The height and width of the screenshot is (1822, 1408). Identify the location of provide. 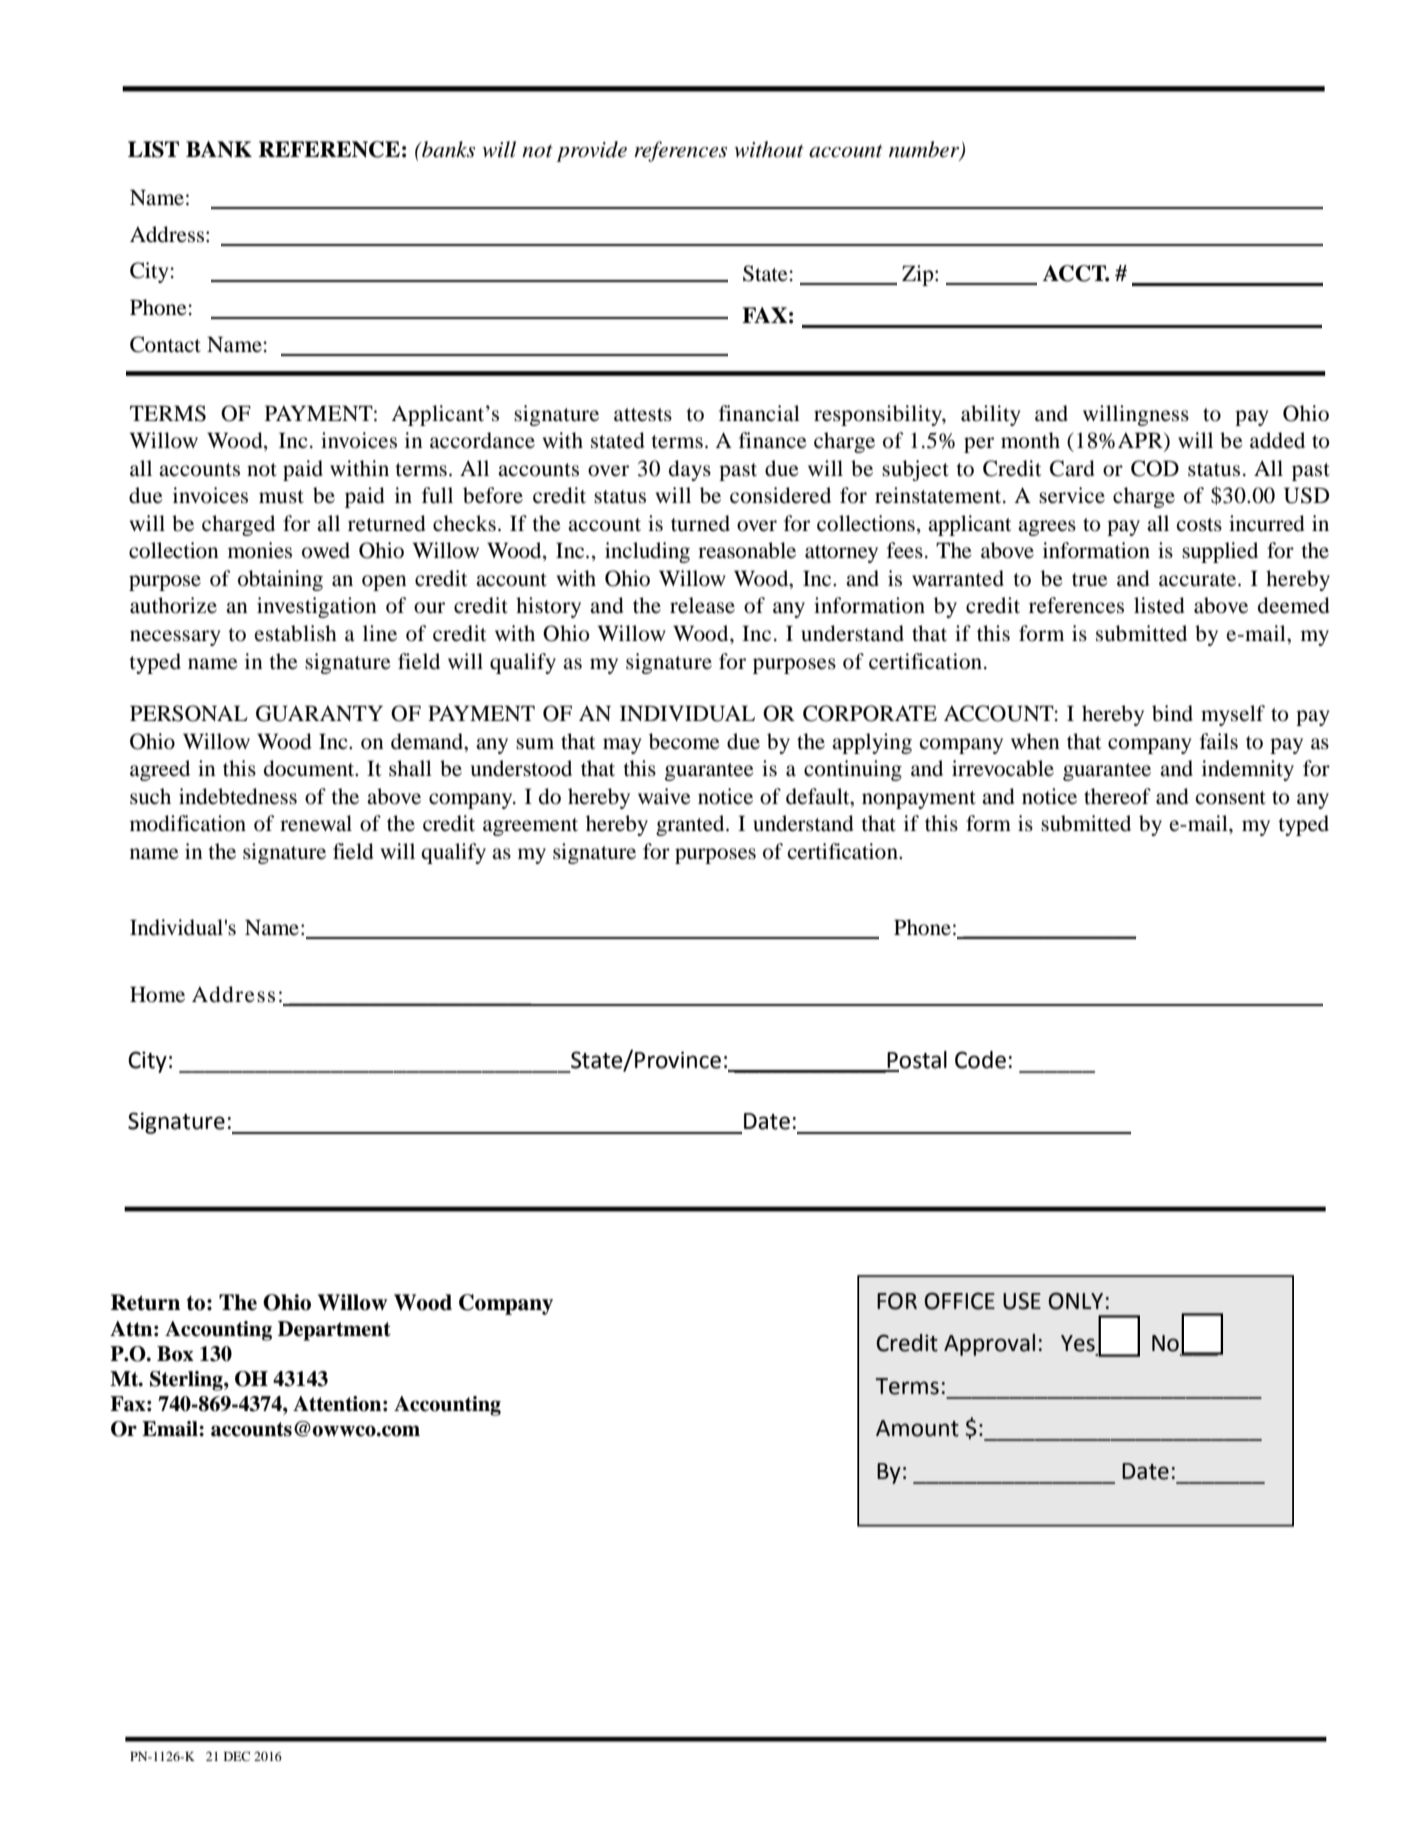
(592, 151).
